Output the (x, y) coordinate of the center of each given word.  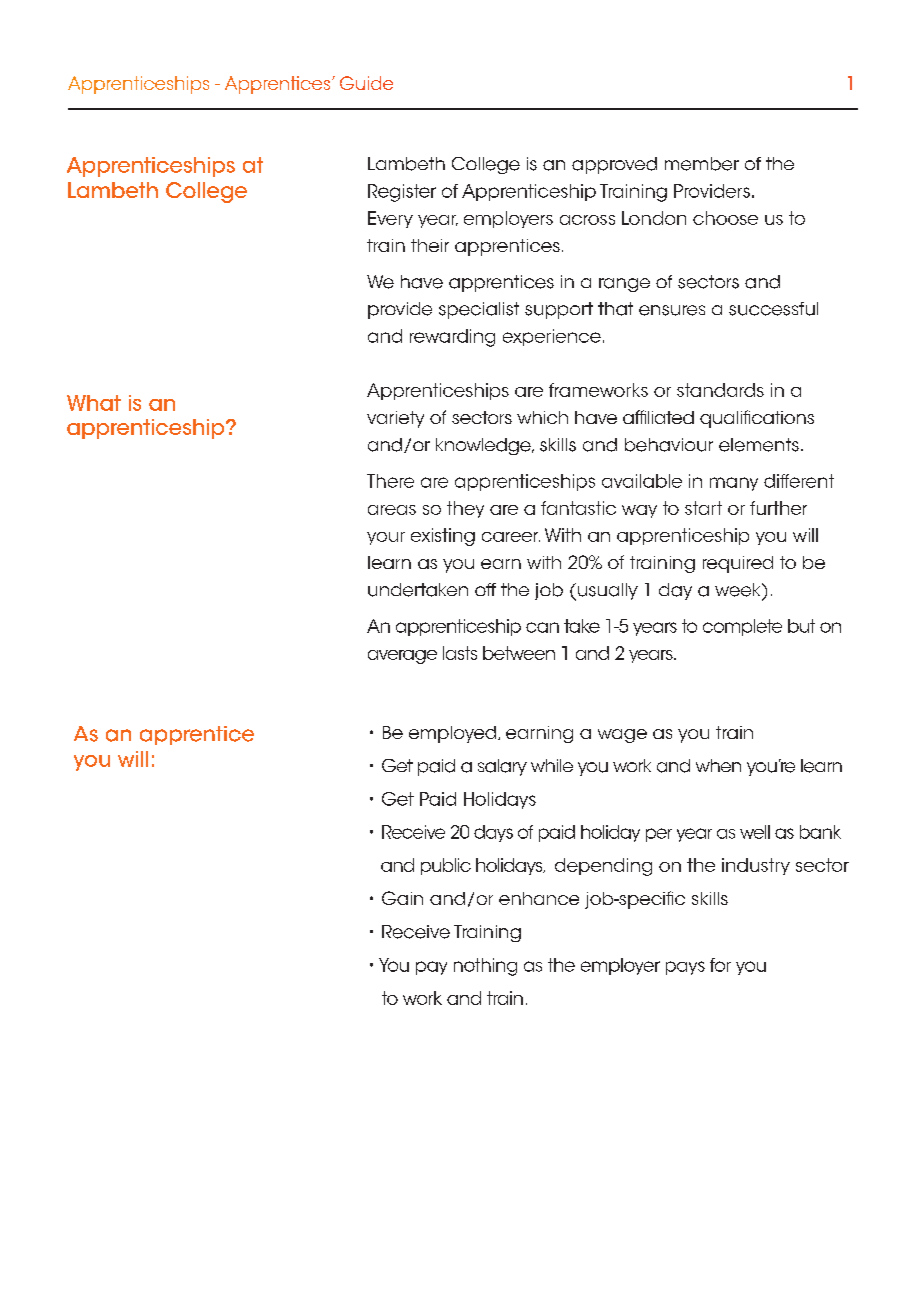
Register (402, 193)
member (702, 164)
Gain (402, 898)
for (720, 965)
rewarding (452, 338)
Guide (366, 83)
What (94, 403)
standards (720, 390)
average (402, 657)
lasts (460, 653)
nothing (485, 967)
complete (742, 627)
